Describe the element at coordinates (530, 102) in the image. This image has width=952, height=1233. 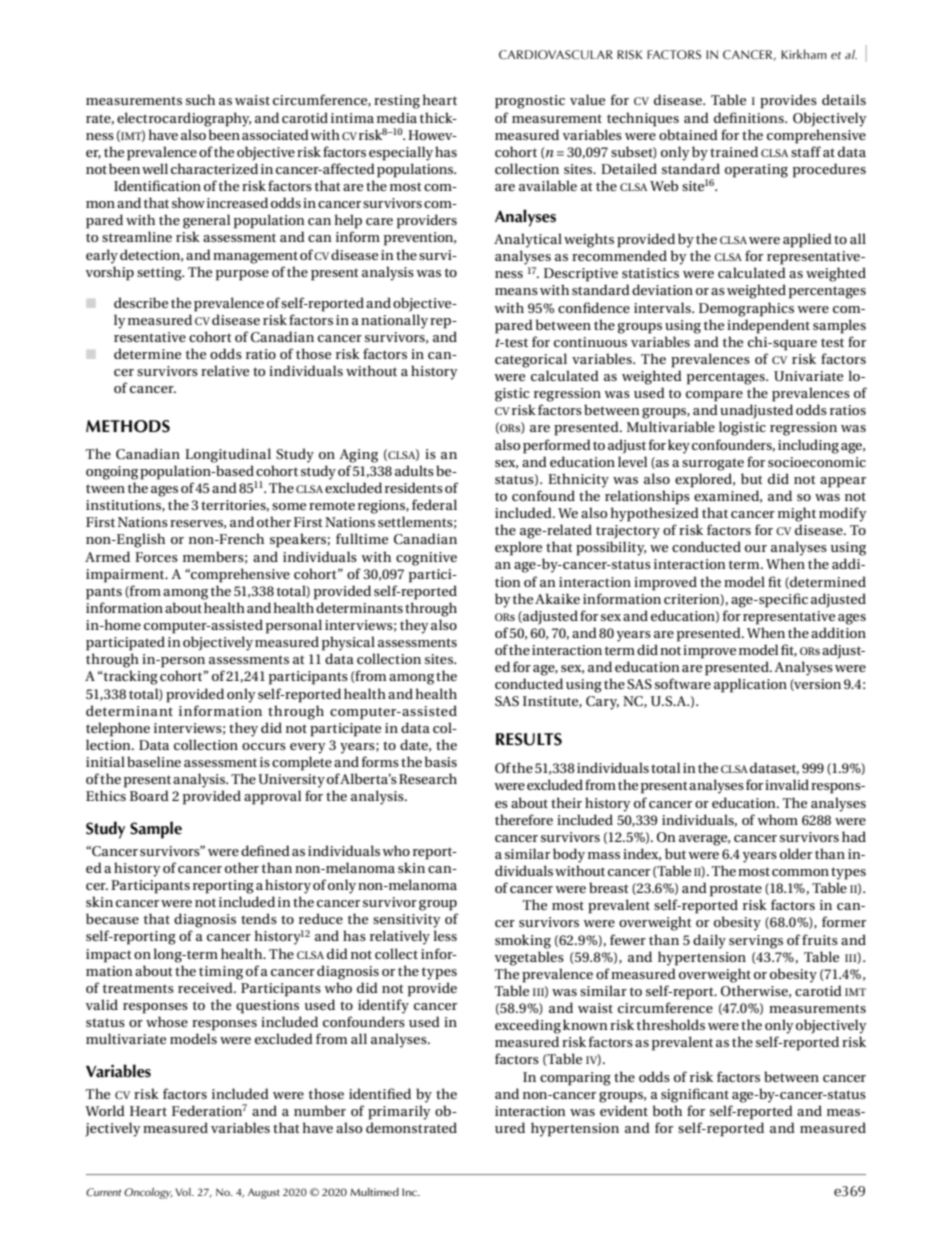
I see `prognostic` at that location.
